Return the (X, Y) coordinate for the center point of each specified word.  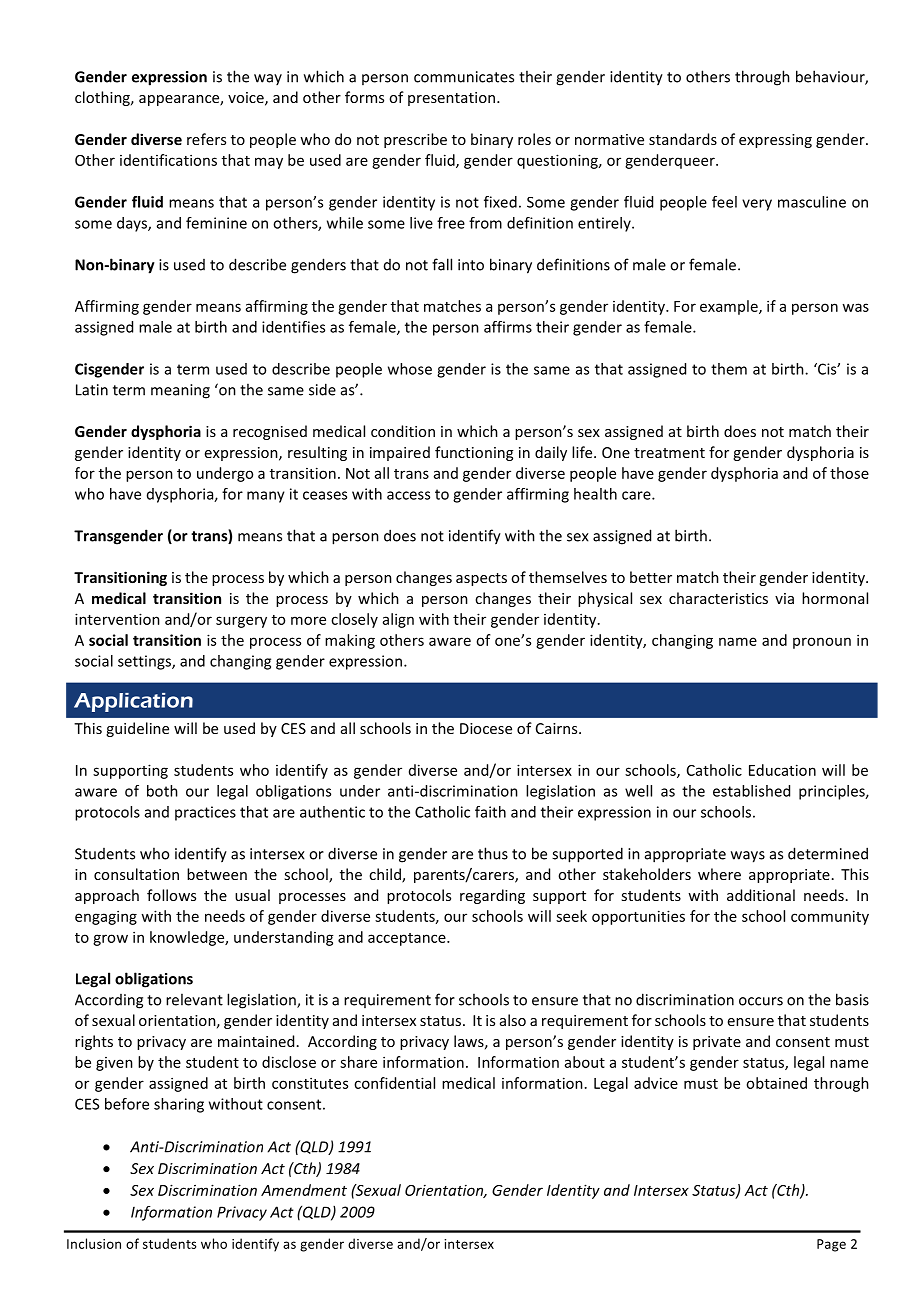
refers (206, 139)
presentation (453, 99)
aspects (481, 579)
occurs (761, 1001)
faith (490, 812)
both (162, 791)
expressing (775, 141)
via (784, 598)
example (730, 307)
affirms (508, 327)
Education (782, 770)
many (266, 497)
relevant (194, 999)
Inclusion (94, 1243)
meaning (180, 391)
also (513, 1020)
